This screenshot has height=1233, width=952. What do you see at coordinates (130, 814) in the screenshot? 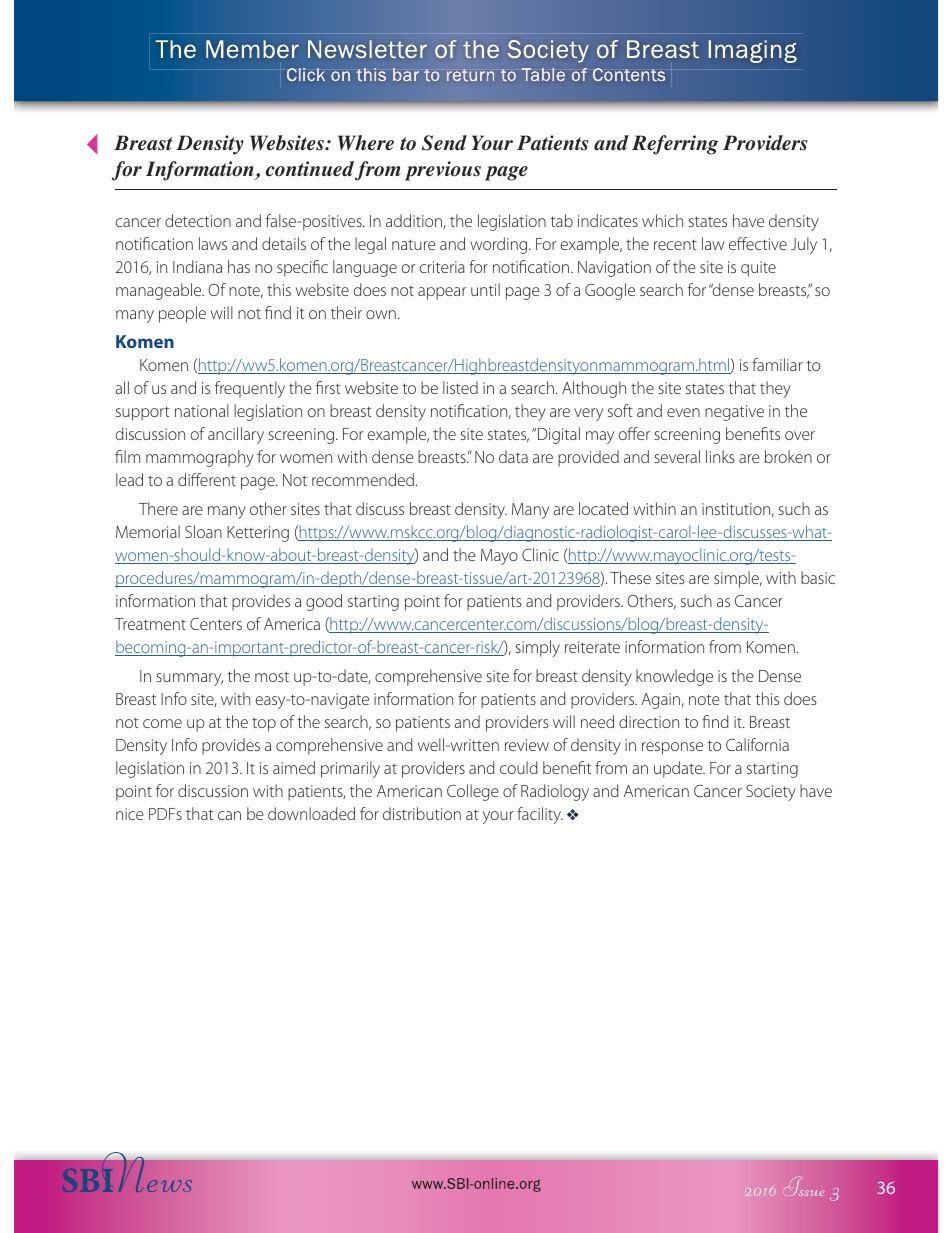
I see `nice` at bounding box center [130, 814].
